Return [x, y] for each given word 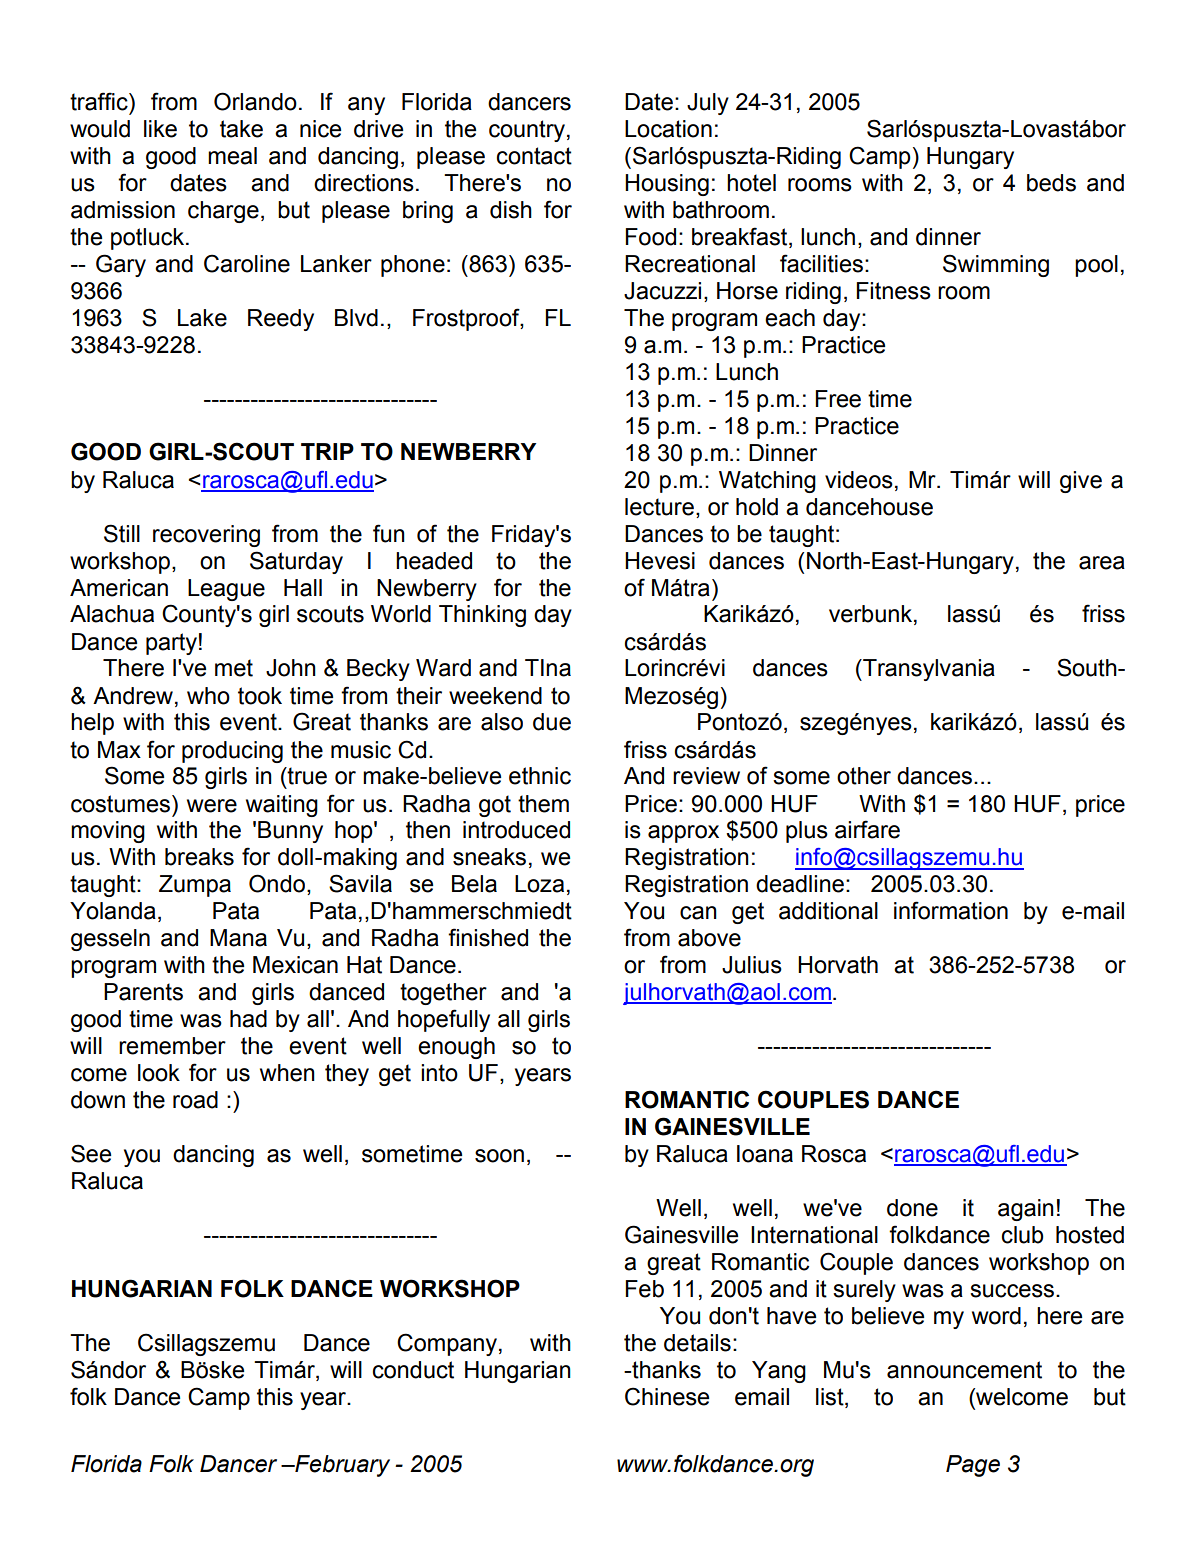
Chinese [667, 1396]
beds [1051, 183]
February [341, 1466]
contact [534, 156]
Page [973, 1466]
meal [232, 156]
